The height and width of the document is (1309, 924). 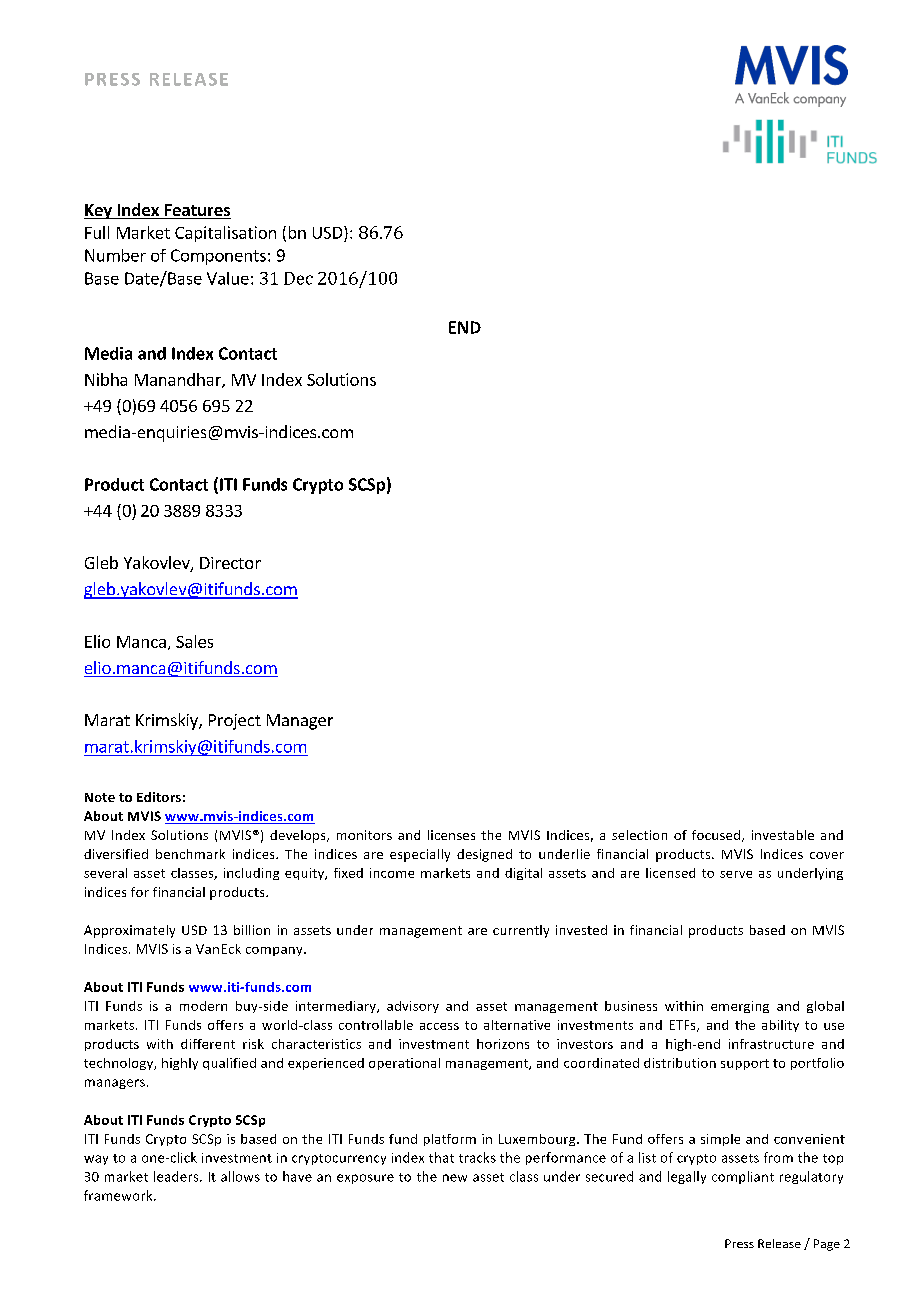 I want to click on modern, so click(x=203, y=1006).
